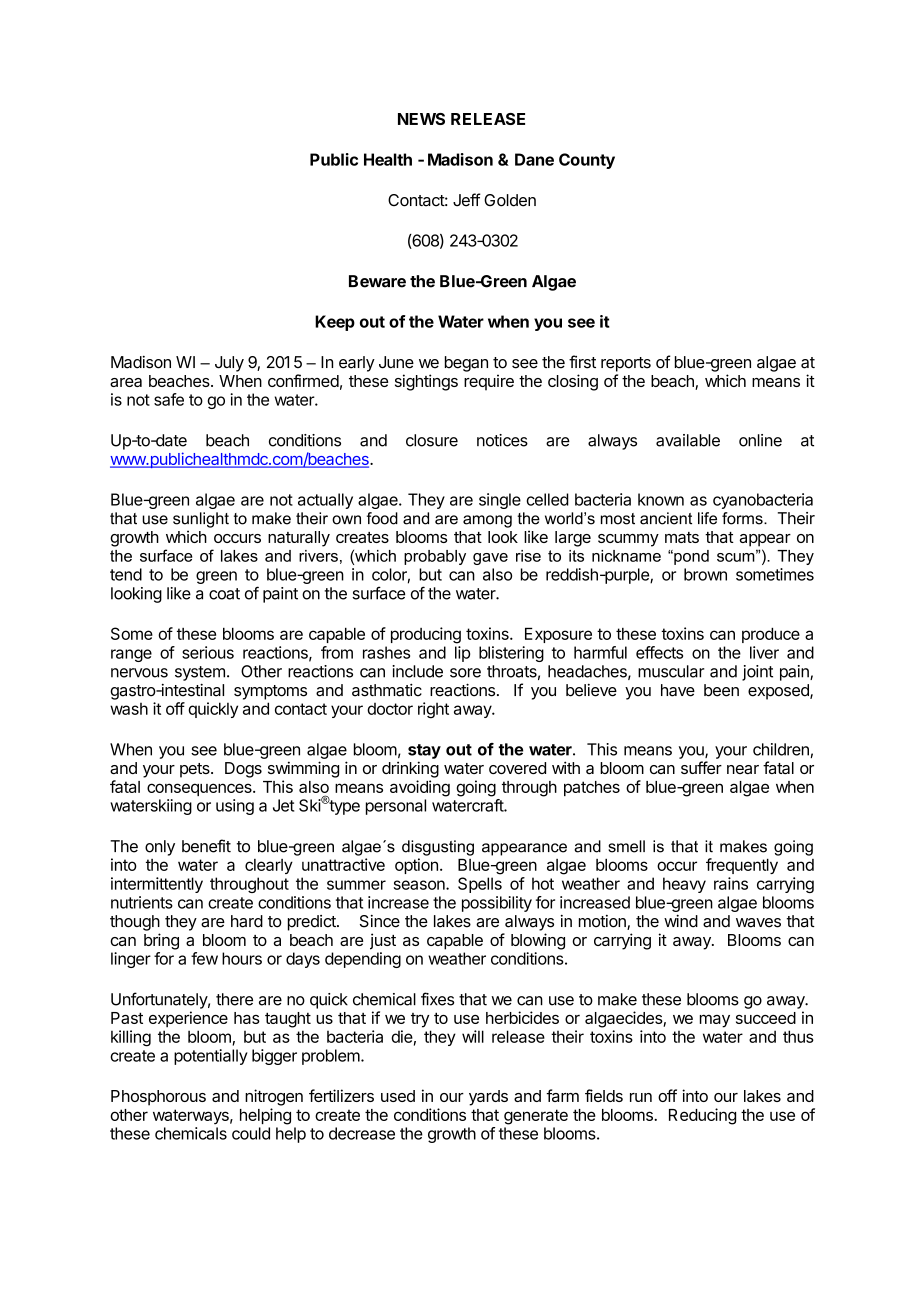 The height and width of the screenshot is (1308, 924). Describe the element at coordinates (587, 161) in the screenshot. I see `County` at that location.
